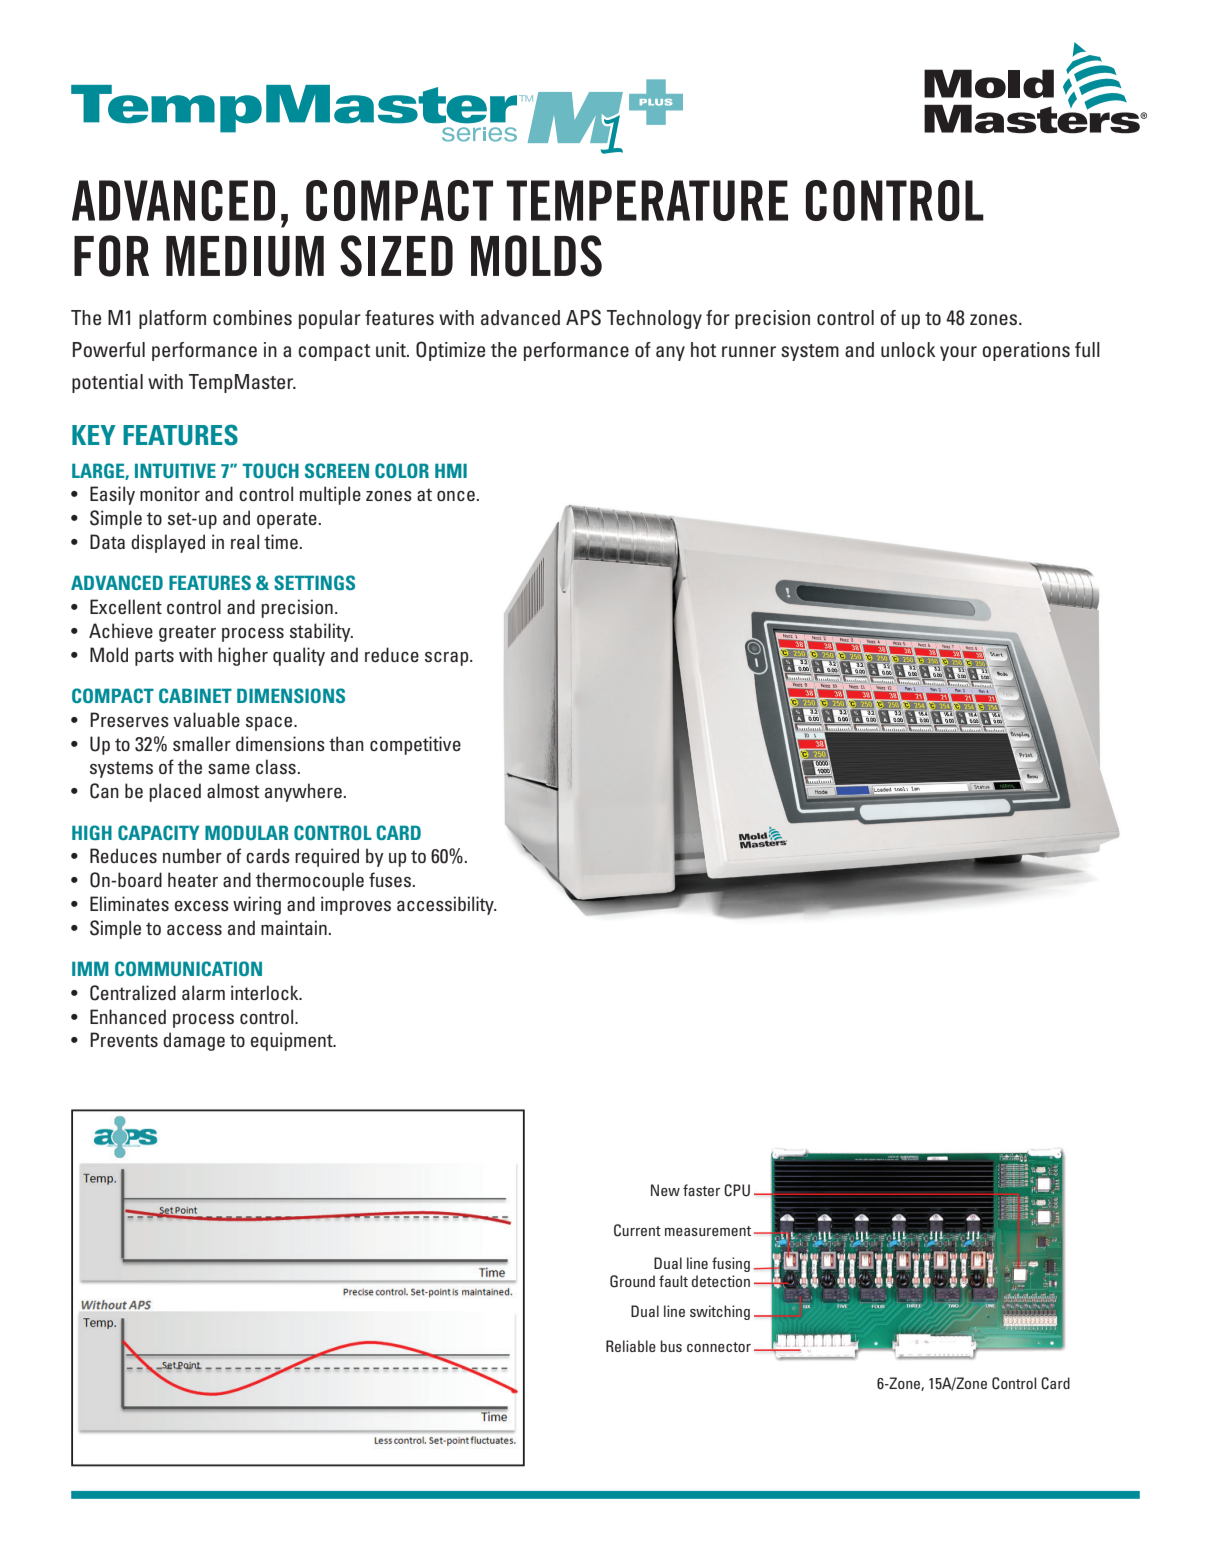  I want to click on your, so click(958, 353).
